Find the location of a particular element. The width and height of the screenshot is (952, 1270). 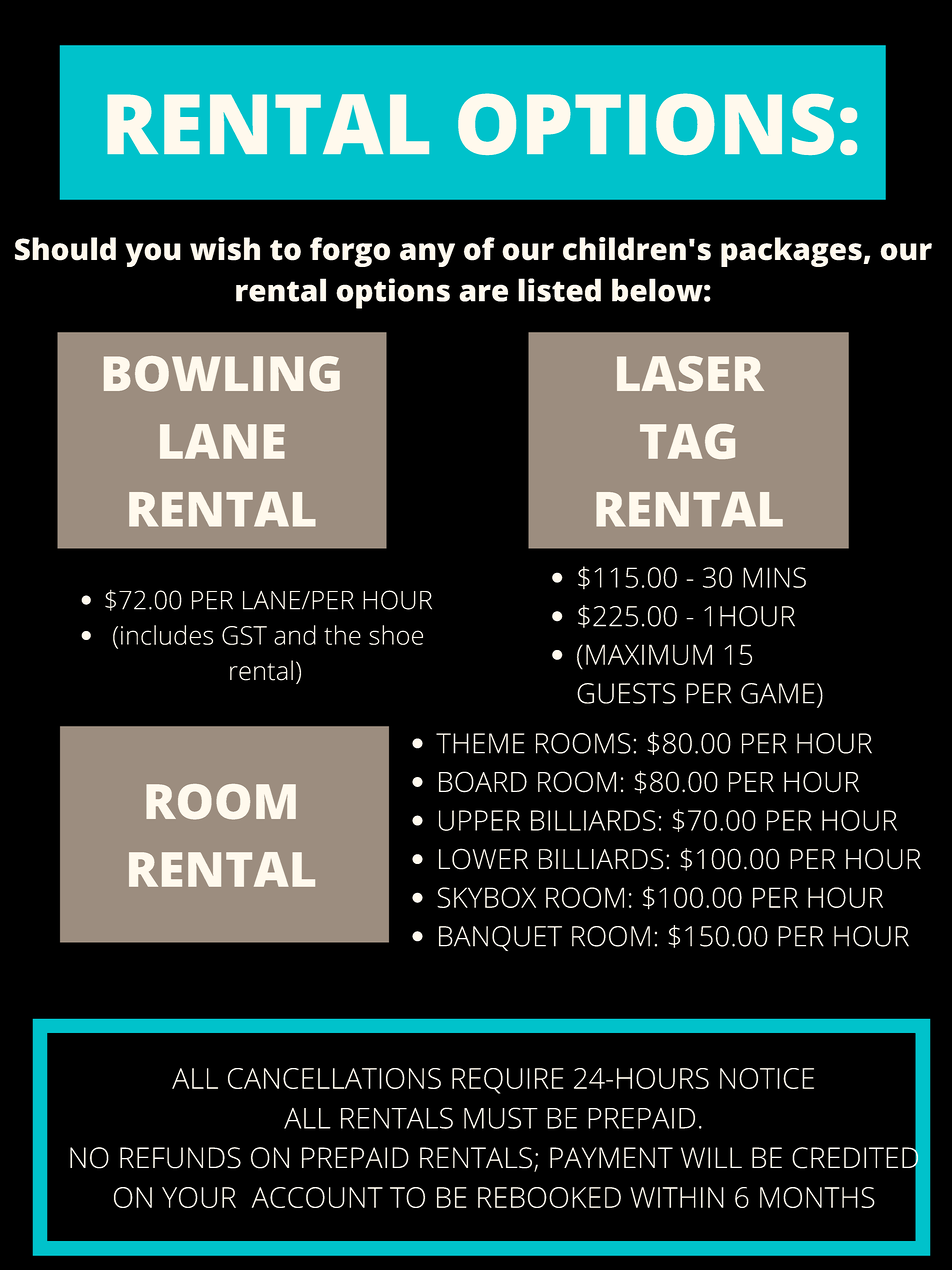

shoe is located at coordinates (396, 635).
